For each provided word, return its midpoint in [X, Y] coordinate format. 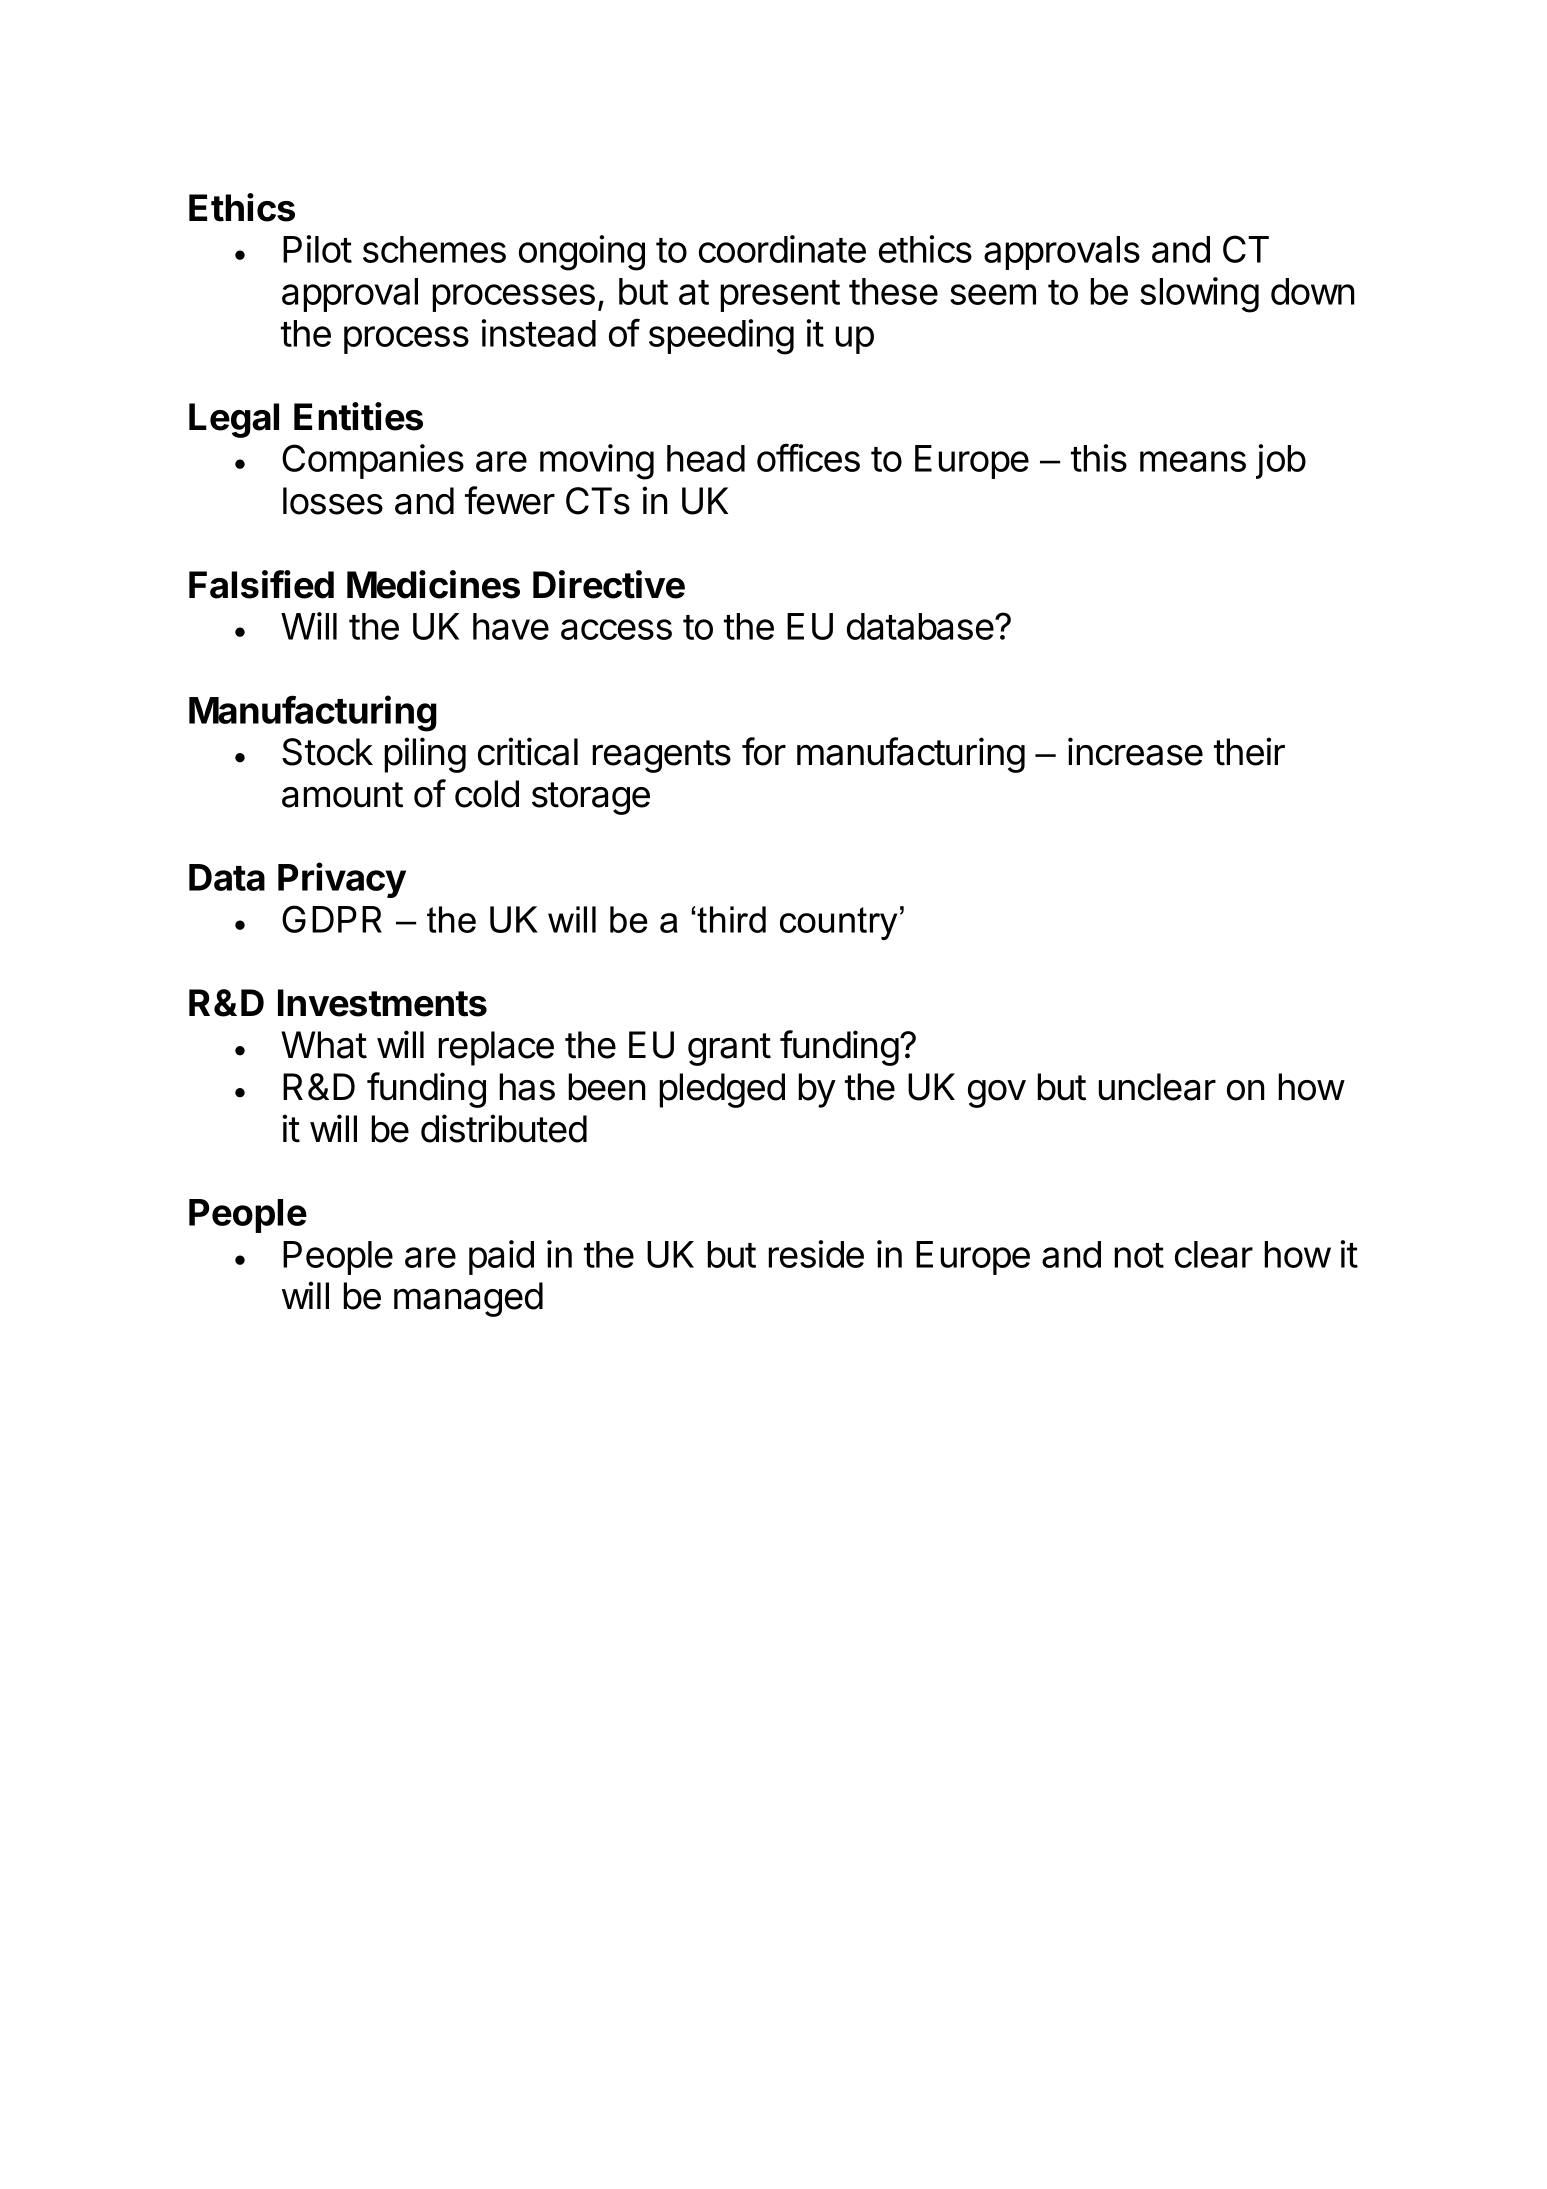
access [616, 629]
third [731, 919]
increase [1135, 751]
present [780, 296]
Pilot [317, 249]
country [838, 923]
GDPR [332, 919]
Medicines [433, 584]
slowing [1199, 295]
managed [468, 1299]
